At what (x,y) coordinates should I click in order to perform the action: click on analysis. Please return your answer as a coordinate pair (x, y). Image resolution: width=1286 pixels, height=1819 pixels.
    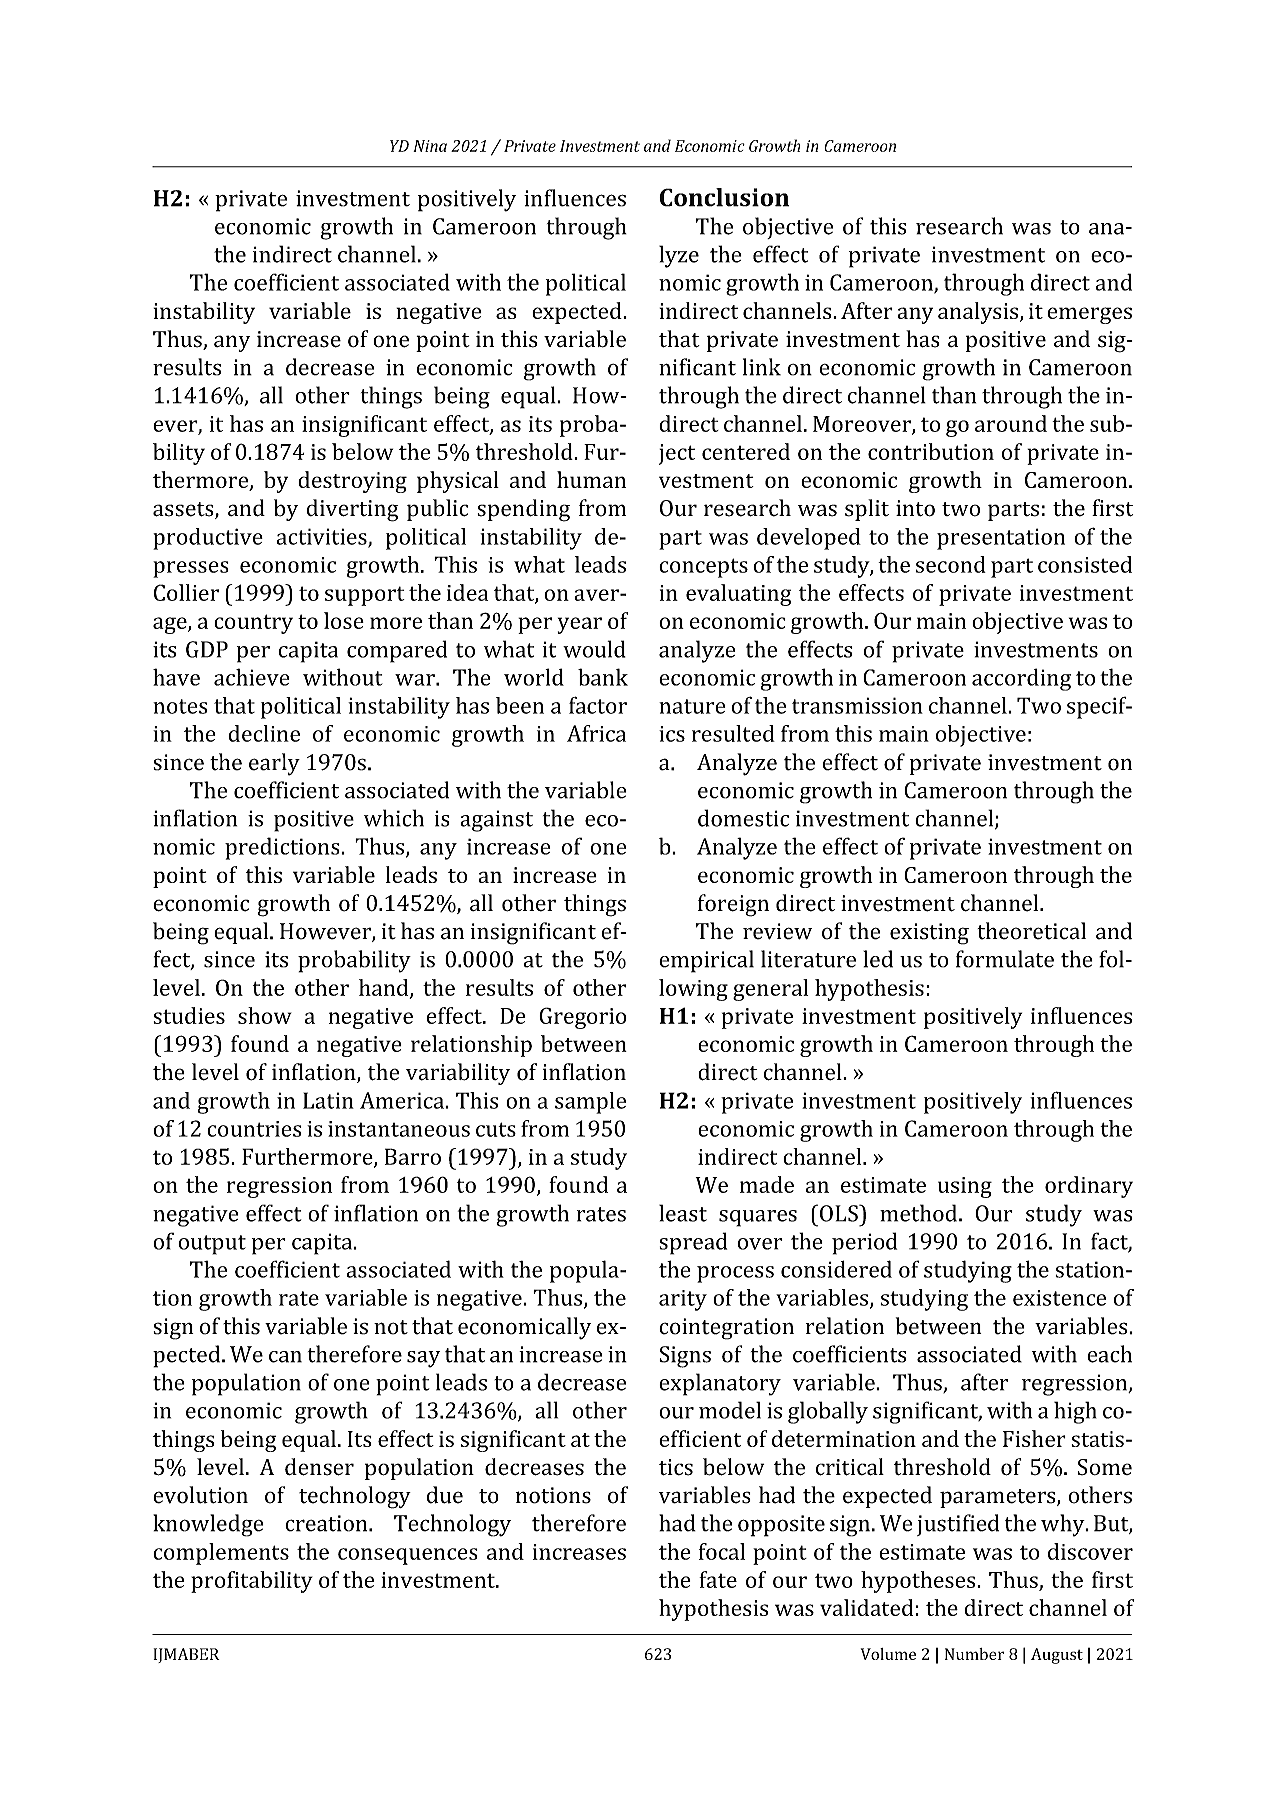
    Looking at the image, I should click on (979, 313).
